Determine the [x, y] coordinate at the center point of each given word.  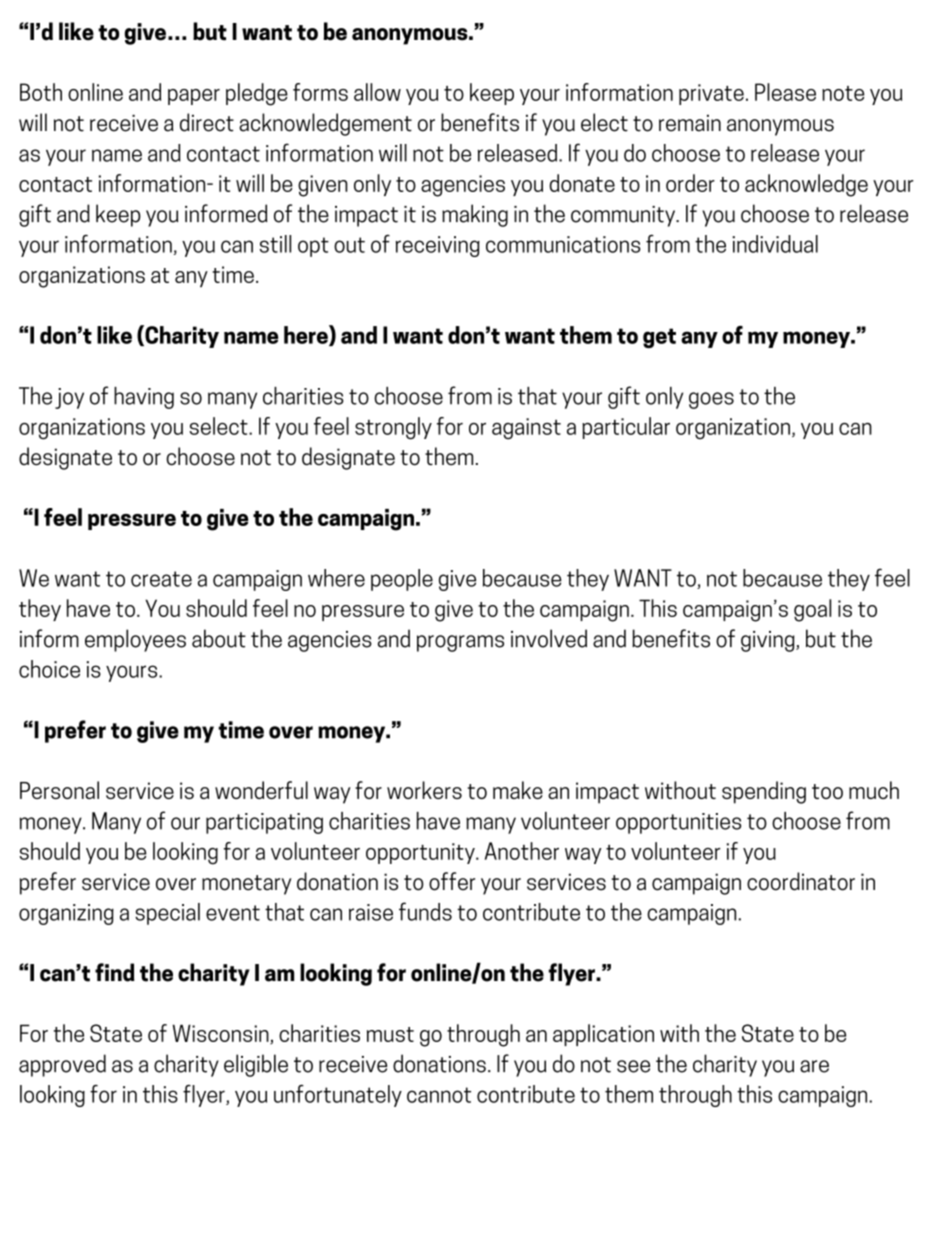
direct [207, 122]
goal [812, 610]
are [814, 1066]
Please [785, 92]
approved [62, 1065]
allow [377, 92]
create [161, 579]
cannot [439, 1095]
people [402, 580]
